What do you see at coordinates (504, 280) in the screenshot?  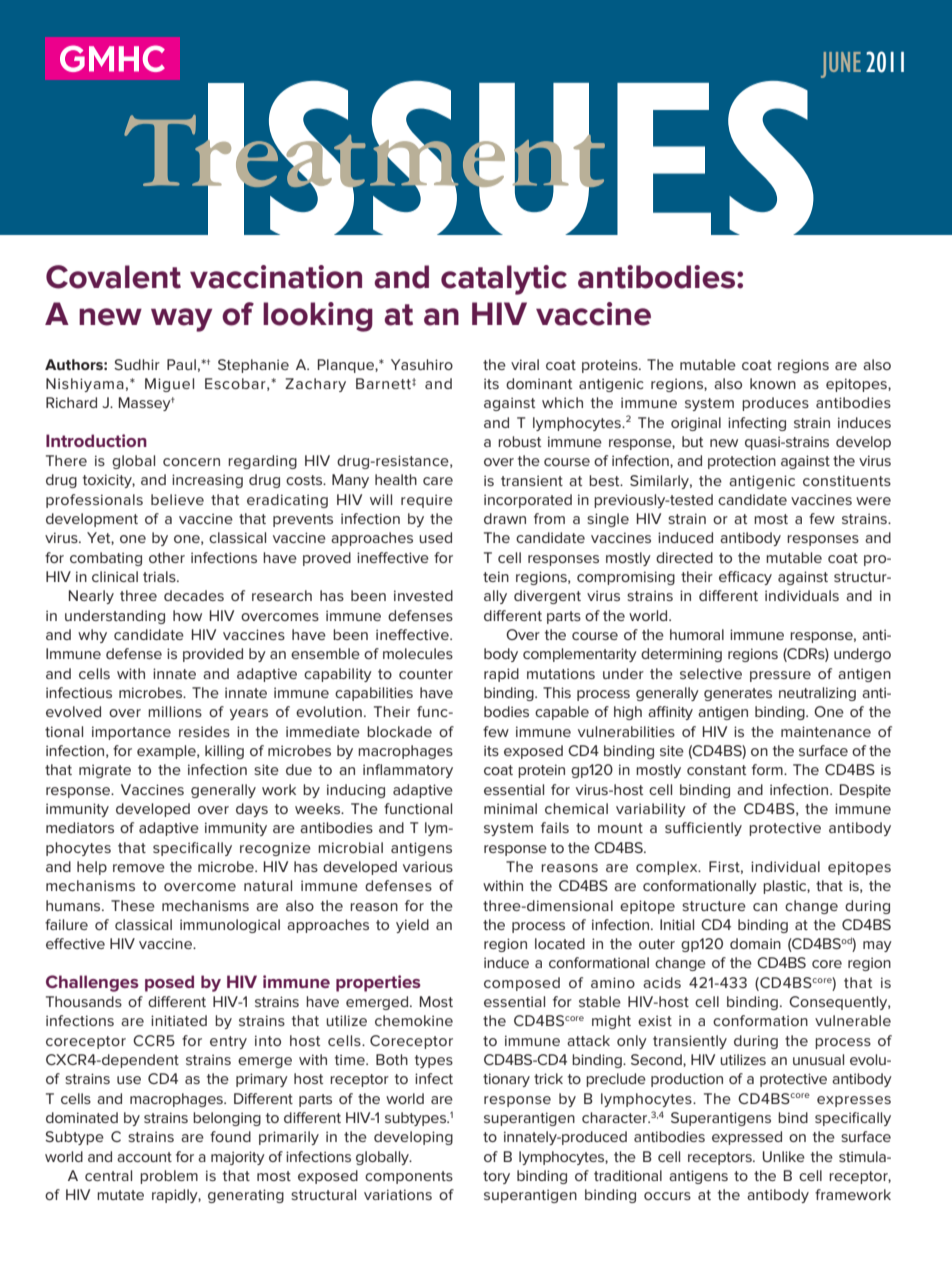 I see `catalytic` at bounding box center [504, 280].
